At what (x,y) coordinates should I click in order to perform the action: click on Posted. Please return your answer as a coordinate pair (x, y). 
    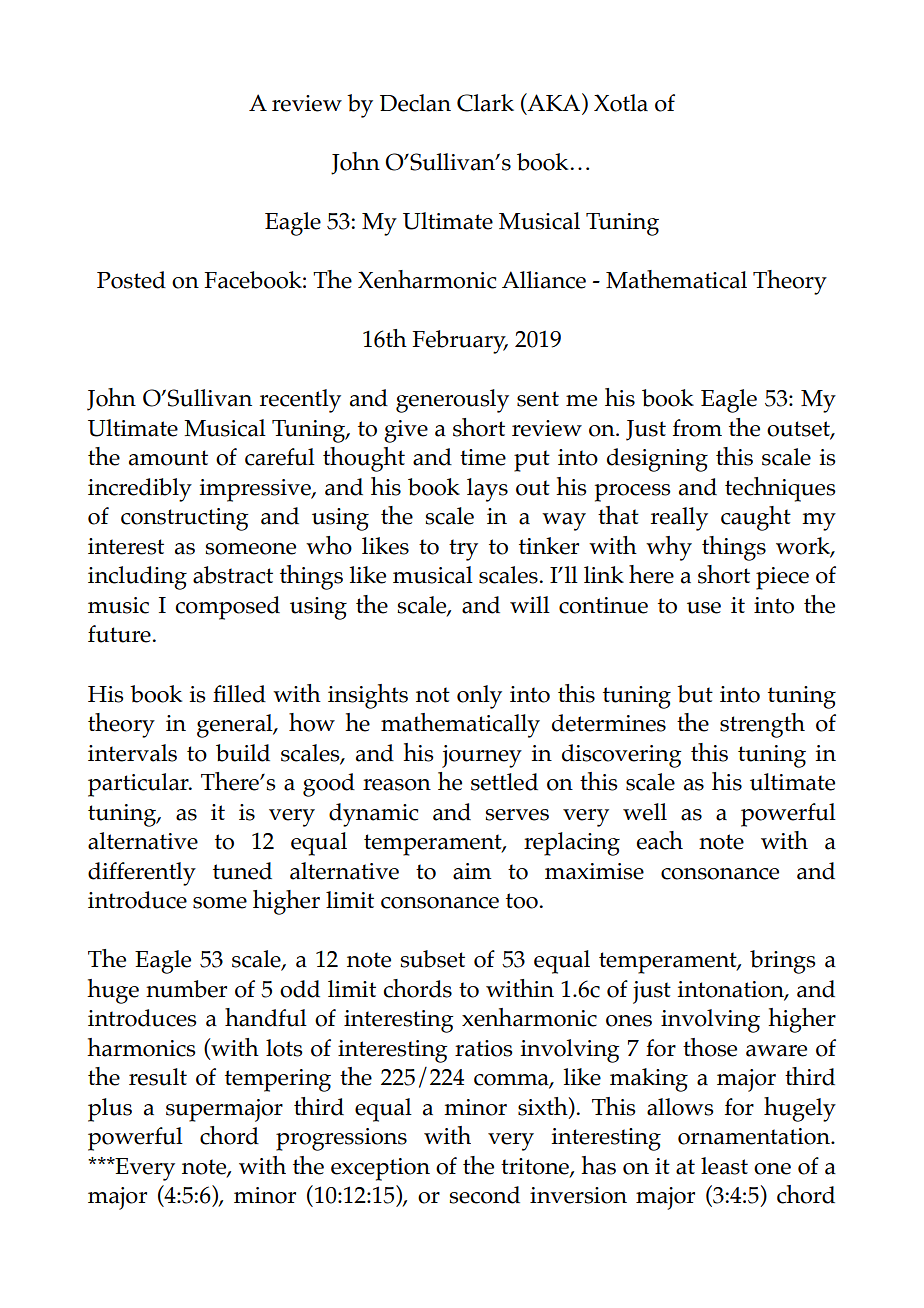
    Looking at the image, I should click on (131, 280).
